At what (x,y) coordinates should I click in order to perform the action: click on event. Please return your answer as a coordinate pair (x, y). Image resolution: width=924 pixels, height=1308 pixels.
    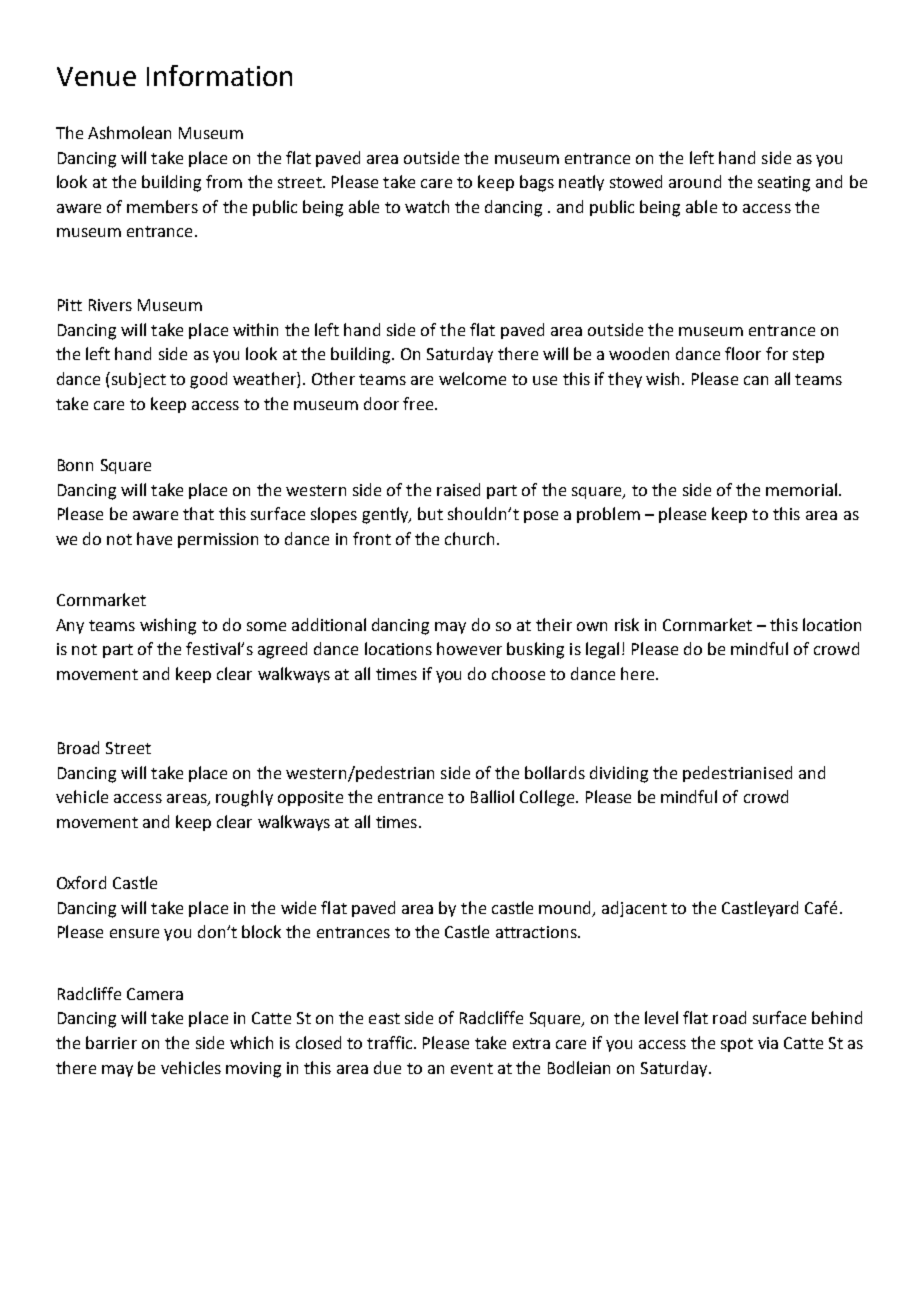
    Looking at the image, I should click on (472, 1068).
